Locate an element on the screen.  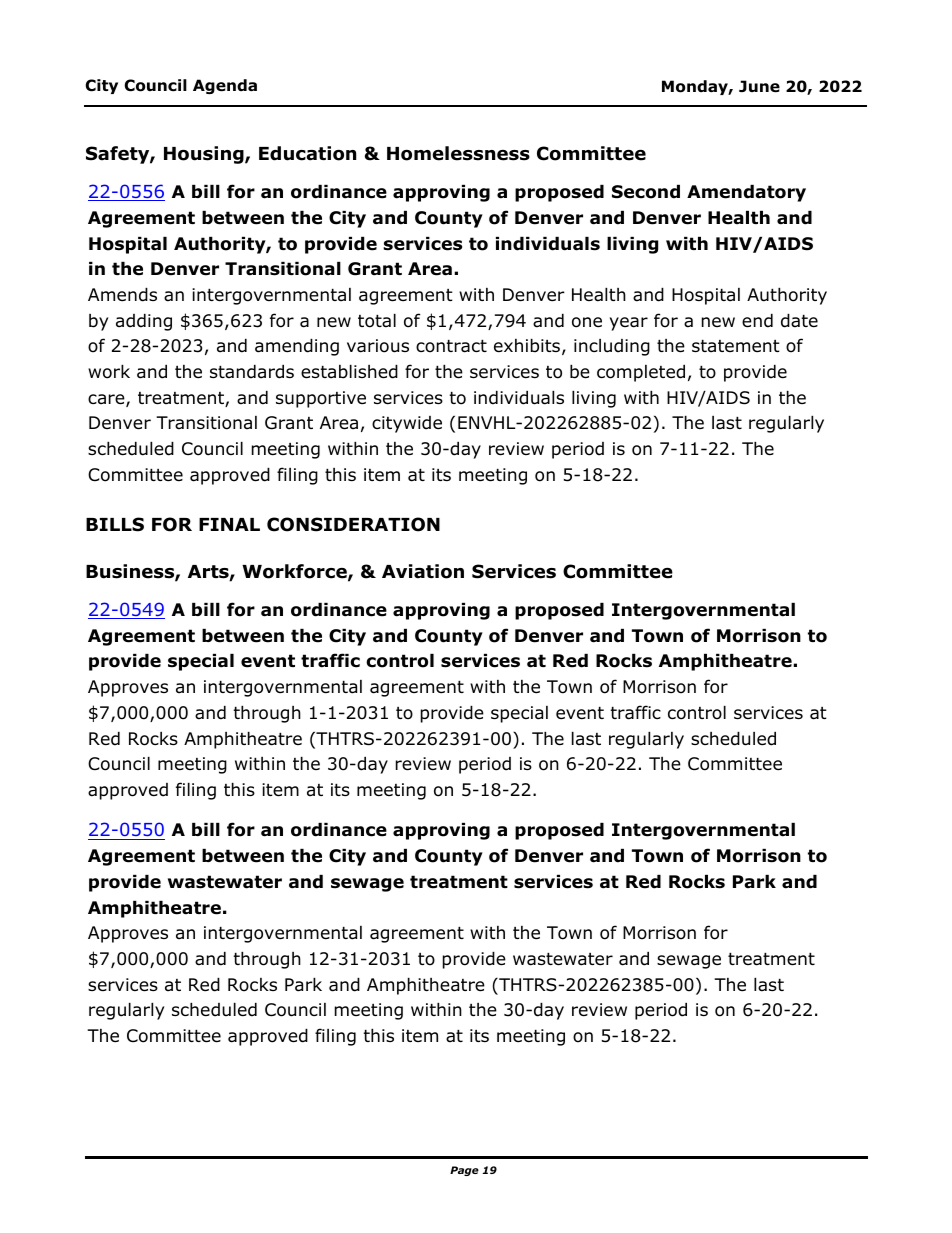
statement is located at coordinates (736, 346).
